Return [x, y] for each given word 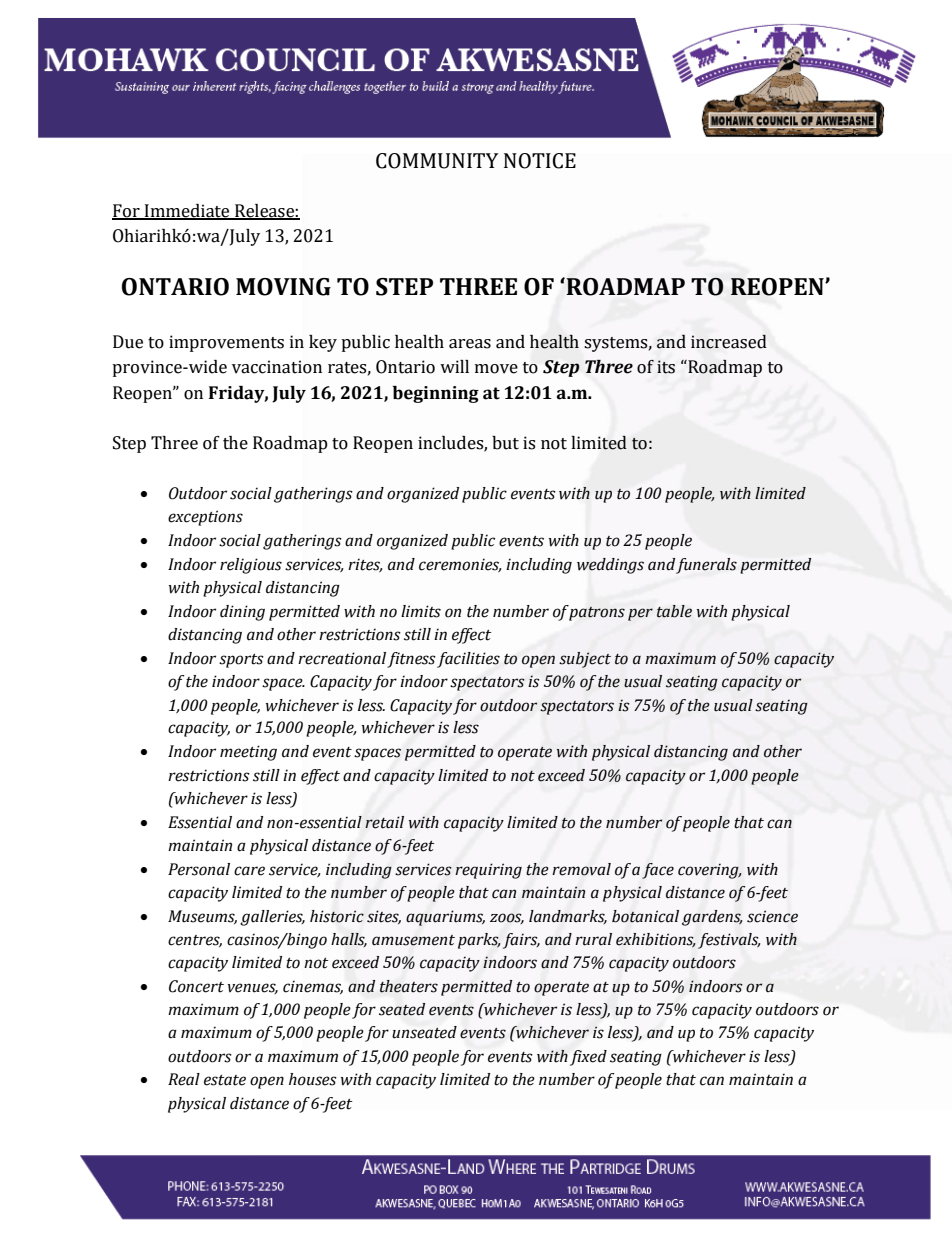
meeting [248, 753]
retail [384, 822]
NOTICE [540, 161]
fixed [588, 1058]
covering [709, 871]
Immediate [187, 212]
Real [184, 1079]
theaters [409, 986]
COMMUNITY [437, 161]
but [505, 443]
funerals [706, 566]
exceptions [205, 518]
